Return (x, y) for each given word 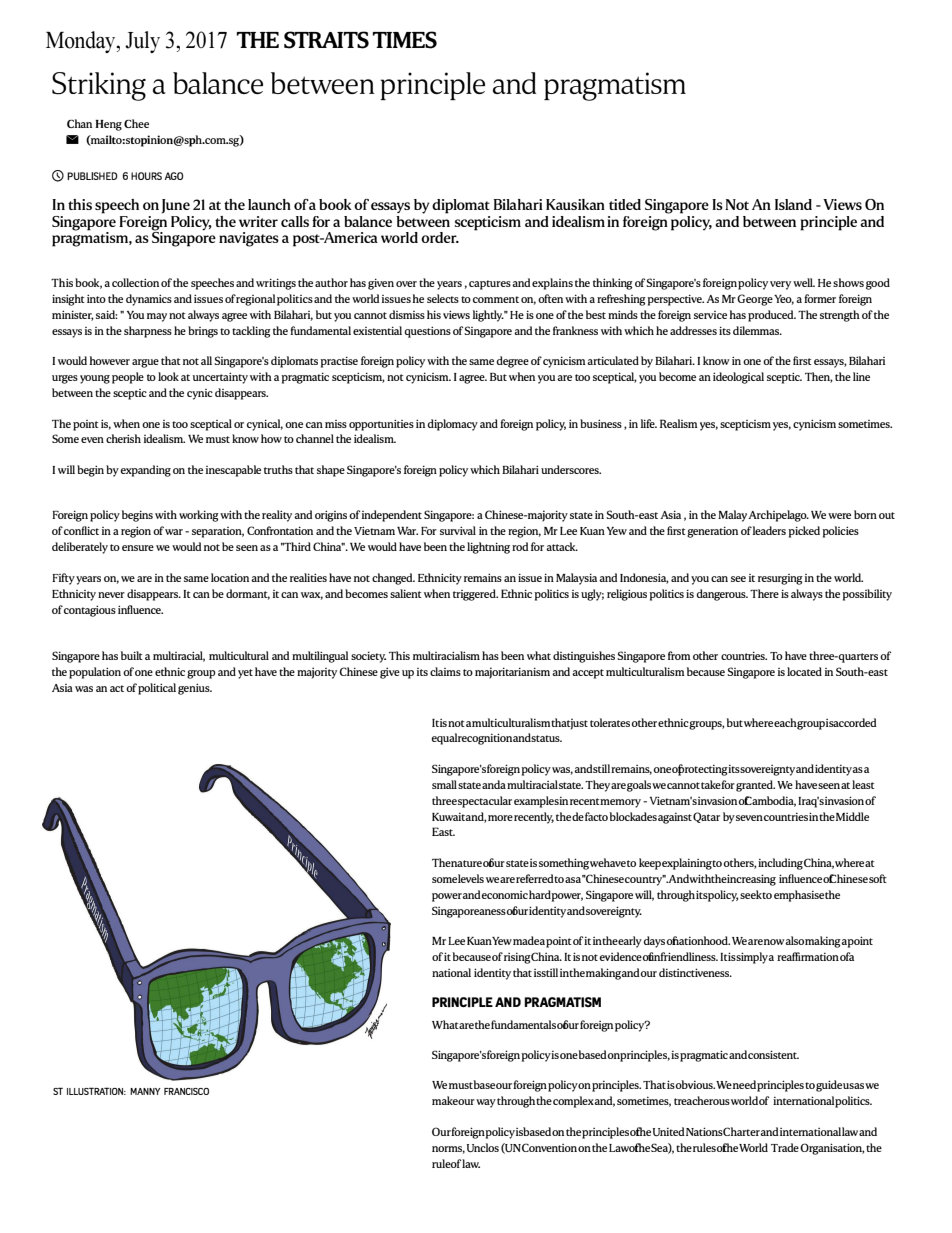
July (142, 42)
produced (772, 316)
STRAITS (326, 40)
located (804, 671)
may (157, 317)
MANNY (145, 1091)
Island (793, 204)
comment (496, 299)
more (499, 818)
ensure (138, 548)
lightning (488, 548)
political (157, 689)
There (764, 593)
